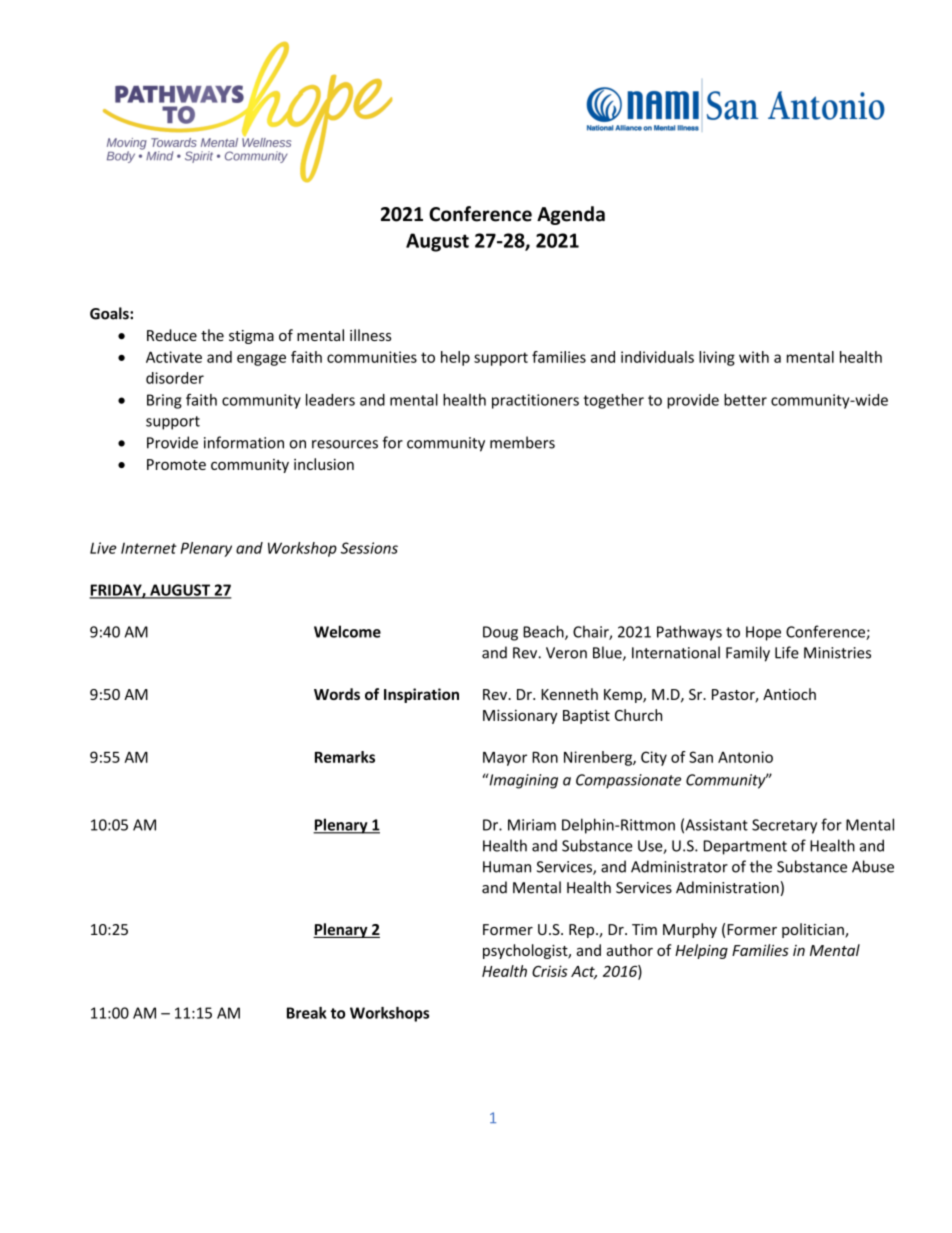 The width and height of the page is (952, 1233). What do you see at coordinates (754, 357) in the page?
I see `with` at bounding box center [754, 357].
